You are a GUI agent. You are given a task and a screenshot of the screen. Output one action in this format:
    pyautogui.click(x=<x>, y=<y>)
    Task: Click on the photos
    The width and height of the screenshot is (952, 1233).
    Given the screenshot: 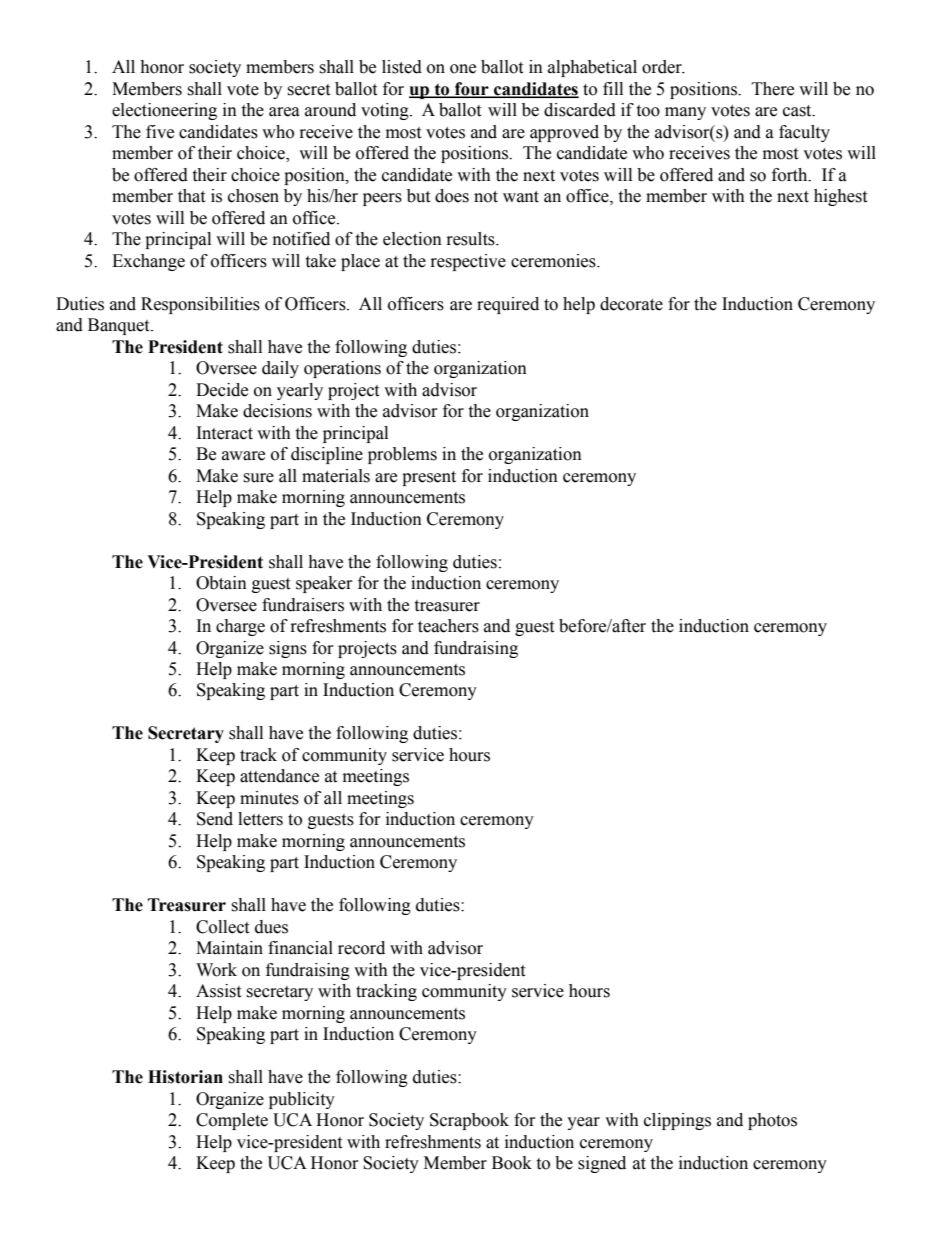 What is the action you would take?
    pyautogui.click(x=772, y=1121)
